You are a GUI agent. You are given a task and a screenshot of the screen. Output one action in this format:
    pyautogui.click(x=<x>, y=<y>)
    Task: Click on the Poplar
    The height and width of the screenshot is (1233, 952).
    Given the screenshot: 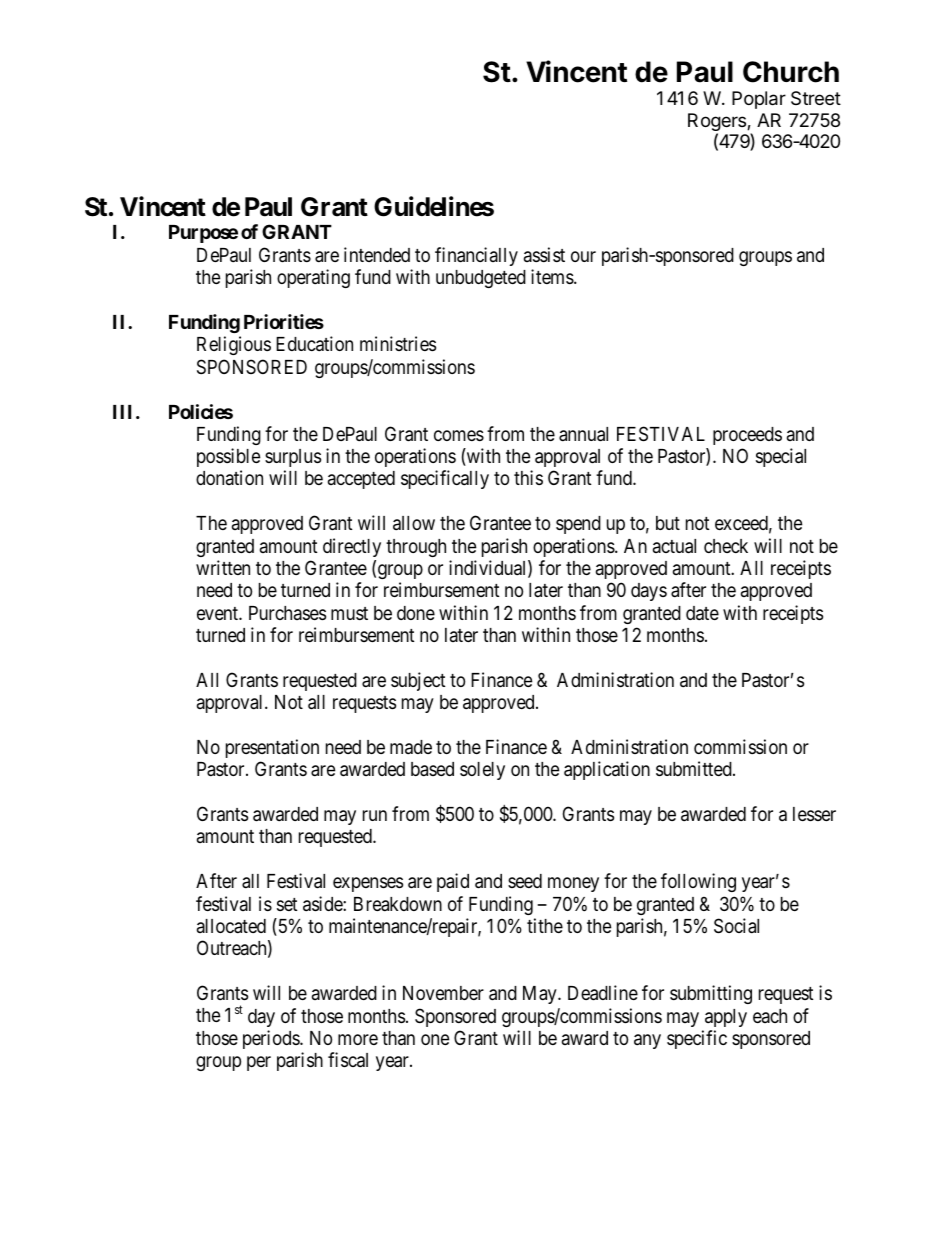 What is the action you would take?
    pyautogui.click(x=759, y=100)
